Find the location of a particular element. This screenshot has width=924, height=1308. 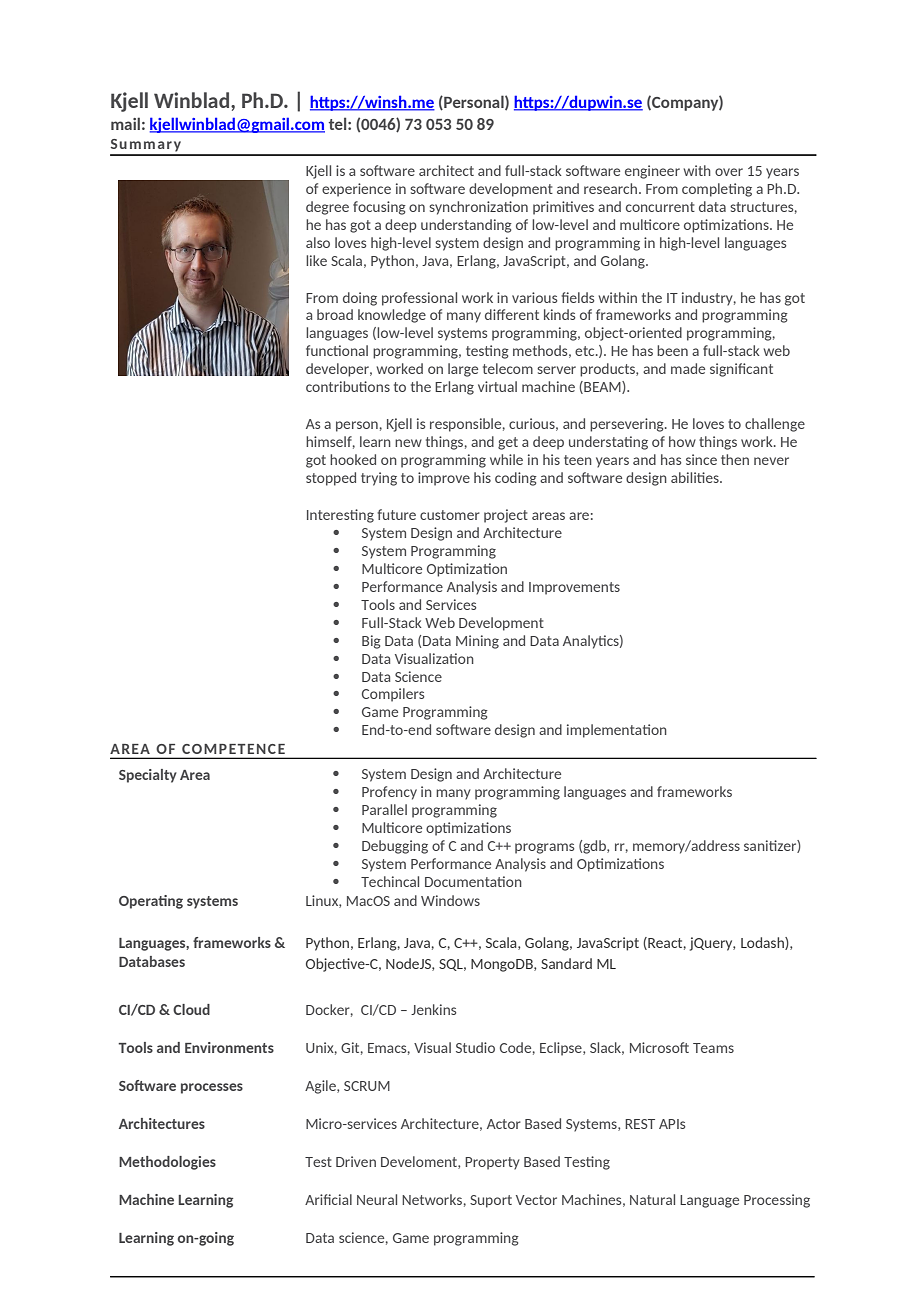

get is located at coordinates (508, 443).
